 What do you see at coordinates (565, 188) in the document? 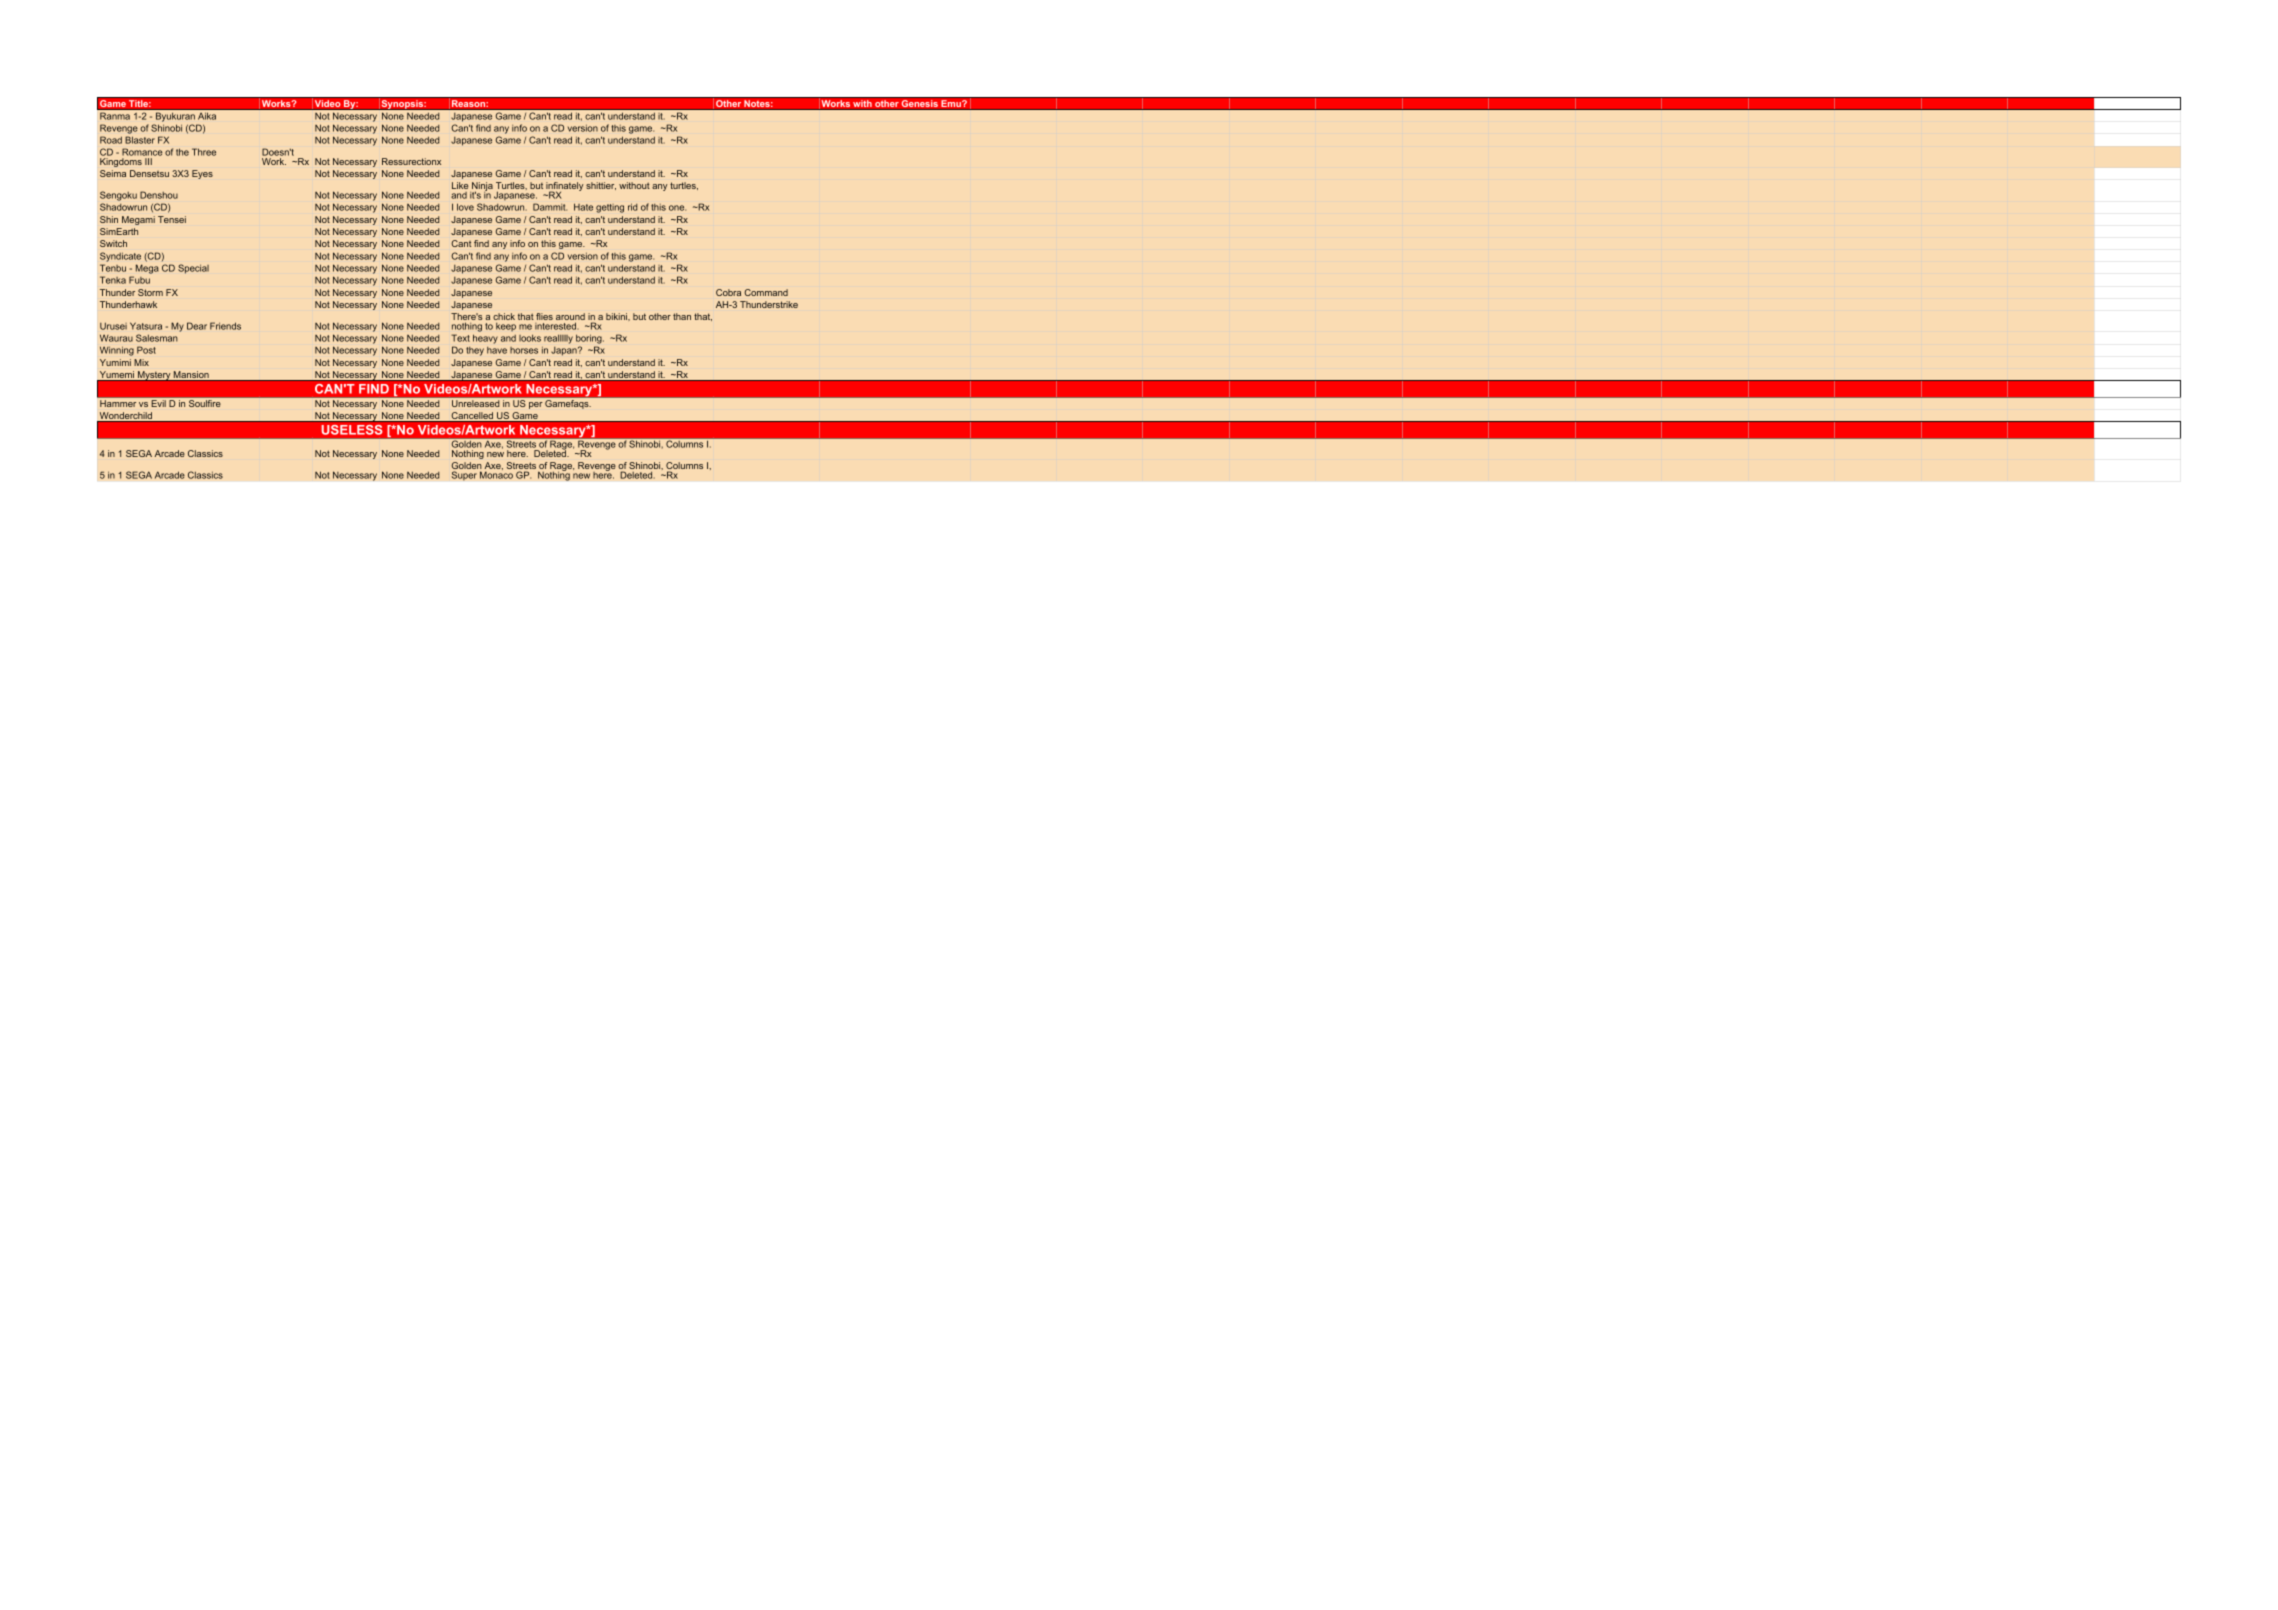
I see `infinately` at bounding box center [565, 188].
